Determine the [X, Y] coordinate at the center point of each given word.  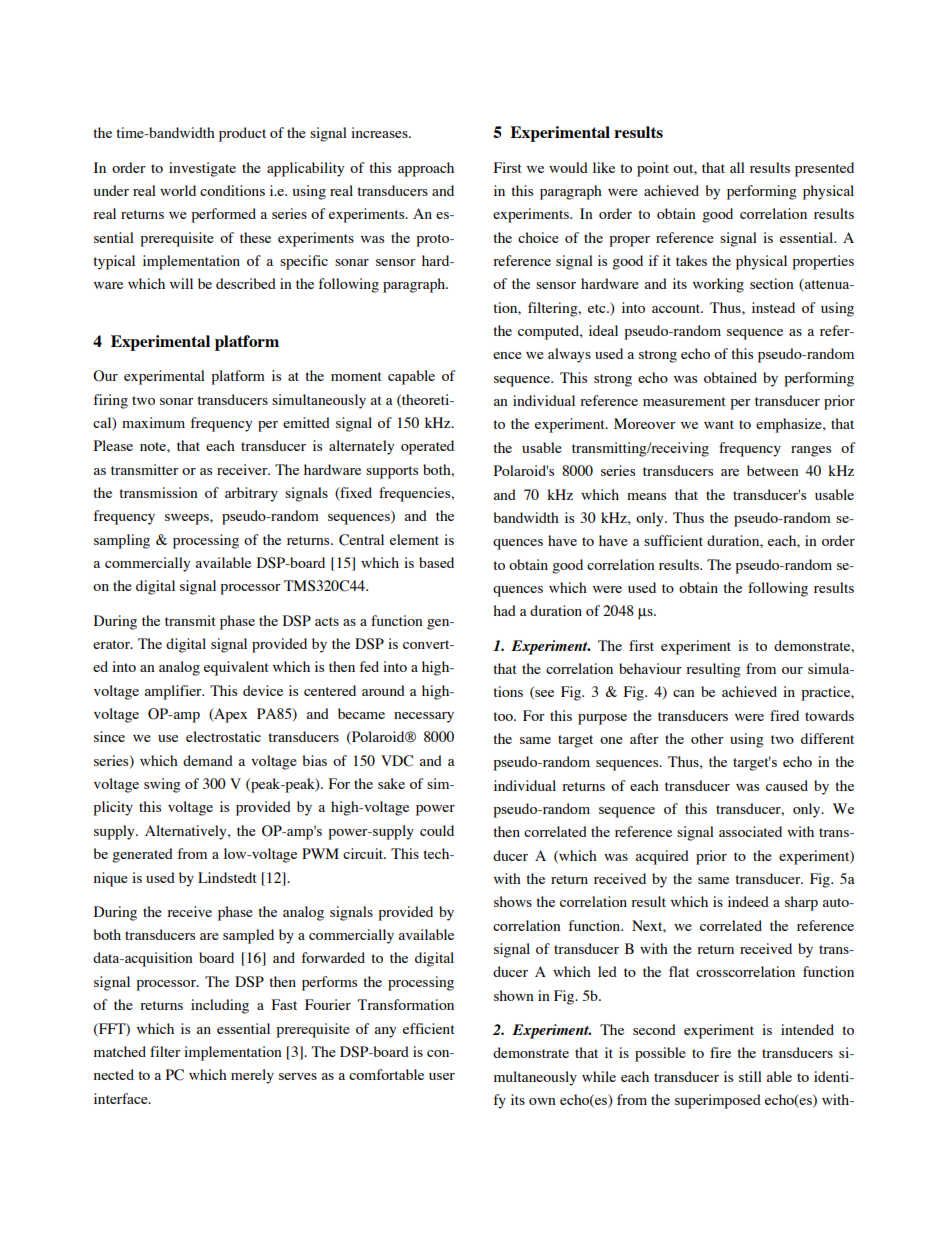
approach [426, 169]
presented [824, 169]
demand [208, 760]
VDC [397, 761]
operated [427, 447]
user [442, 1076]
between [773, 470]
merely [252, 1076]
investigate [202, 169]
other [707, 738]
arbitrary [251, 494]
